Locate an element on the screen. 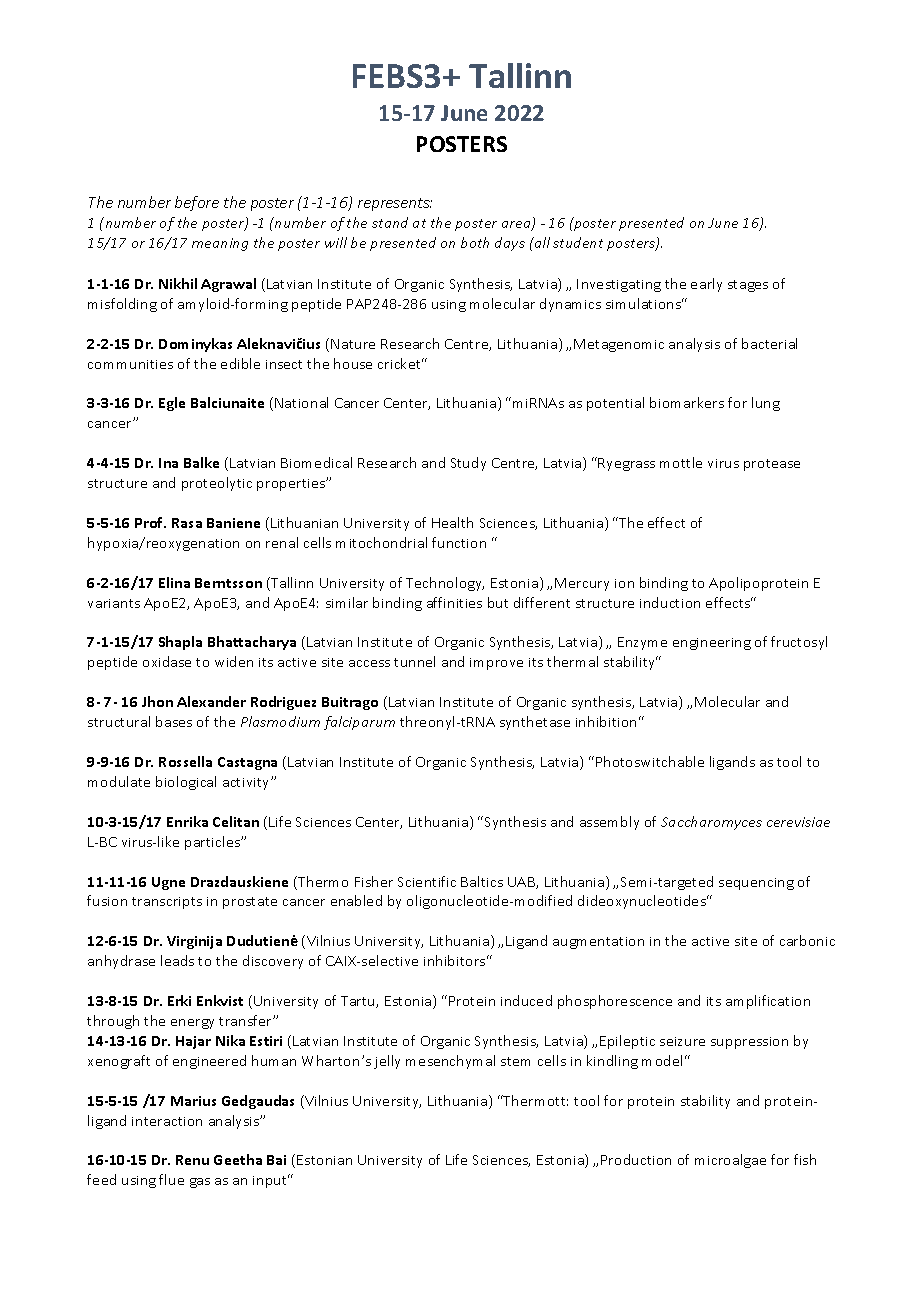 The image size is (924, 1308). meaning is located at coordinates (220, 244).
